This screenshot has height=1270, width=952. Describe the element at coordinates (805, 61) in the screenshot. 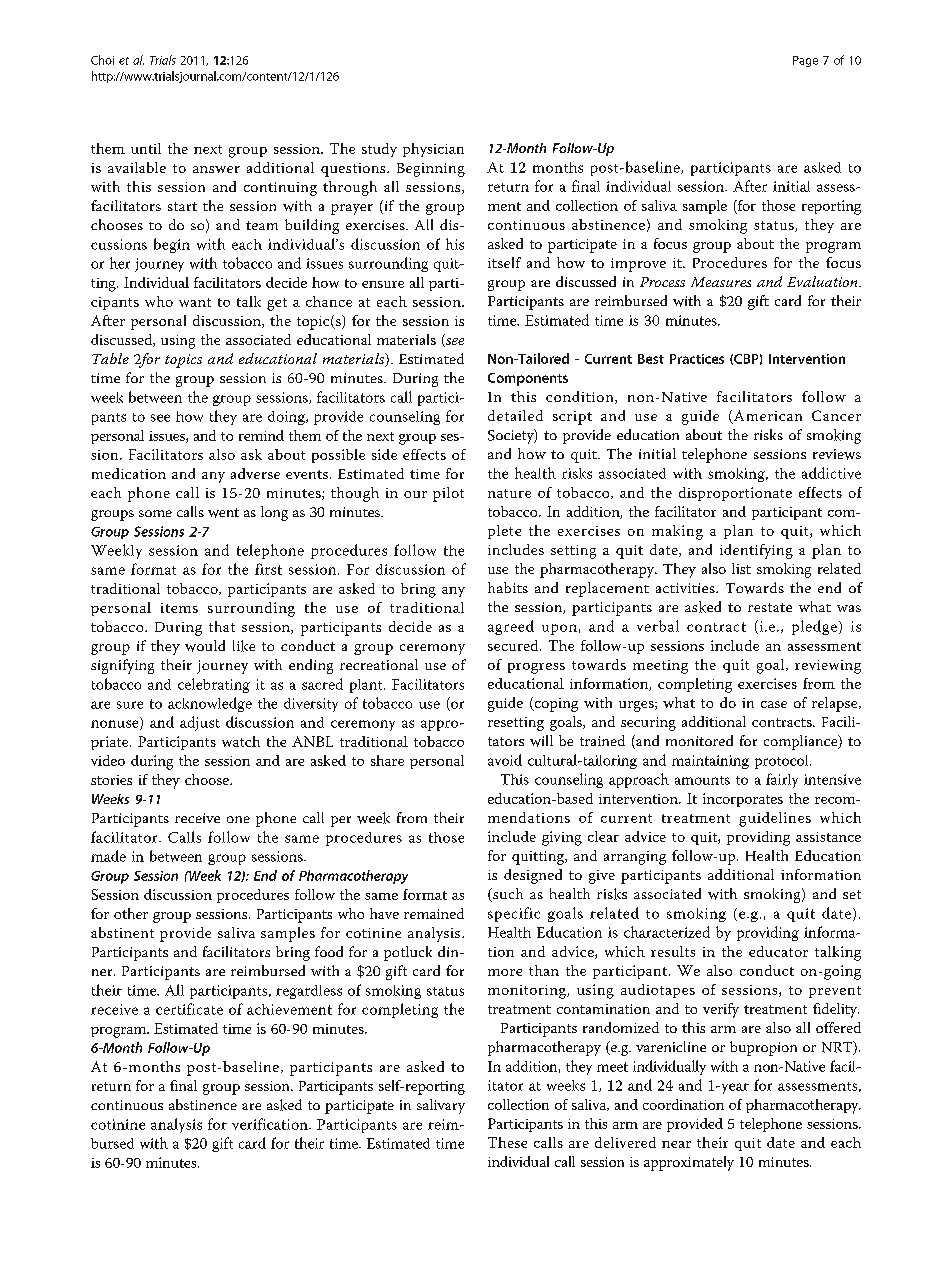

I see `Page` at that location.
